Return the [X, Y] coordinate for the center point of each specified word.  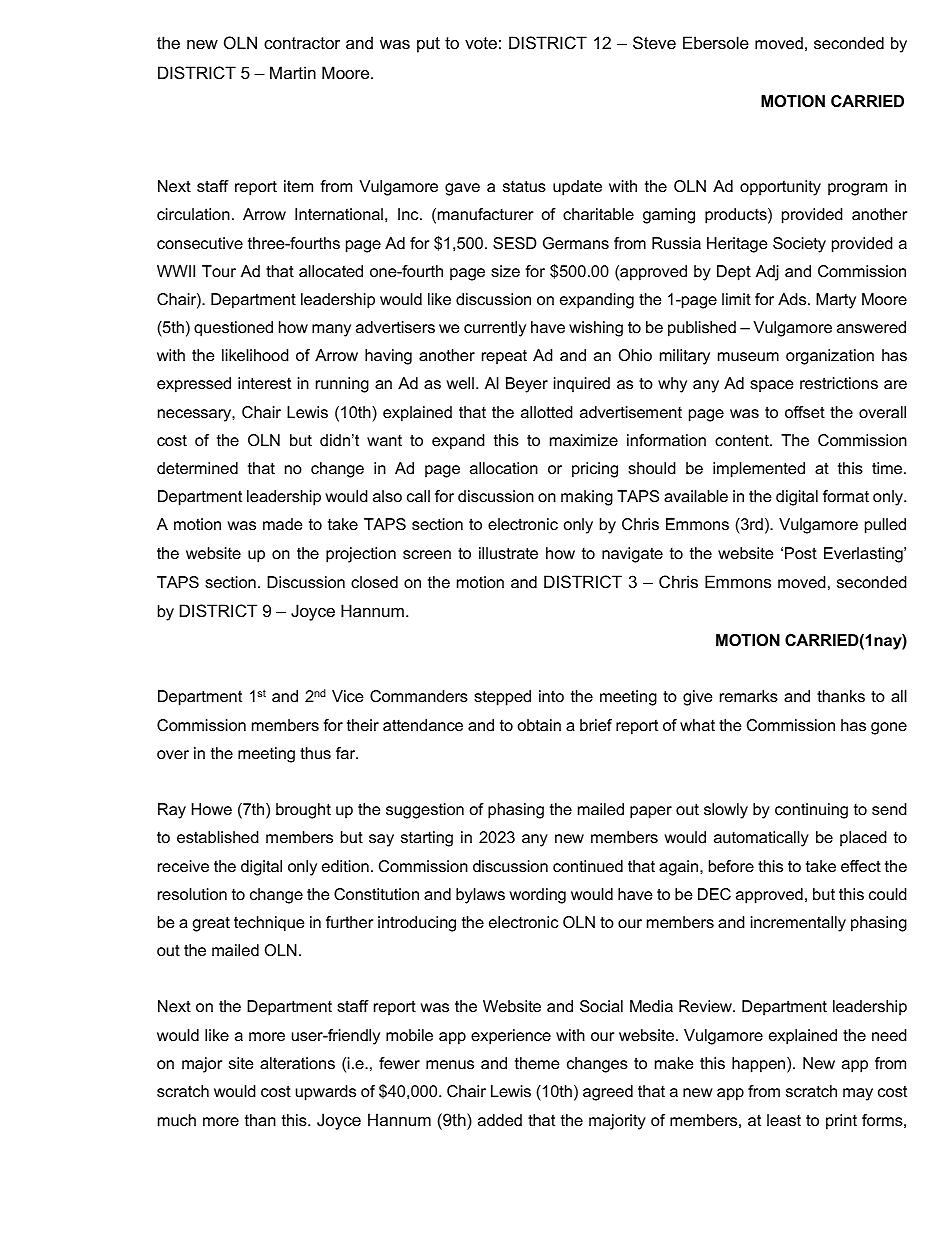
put [428, 45]
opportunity [780, 188]
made [282, 524]
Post [801, 553]
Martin [293, 72]
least [784, 1120]
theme [537, 1063]
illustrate [508, 553]
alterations [297, 1063]
